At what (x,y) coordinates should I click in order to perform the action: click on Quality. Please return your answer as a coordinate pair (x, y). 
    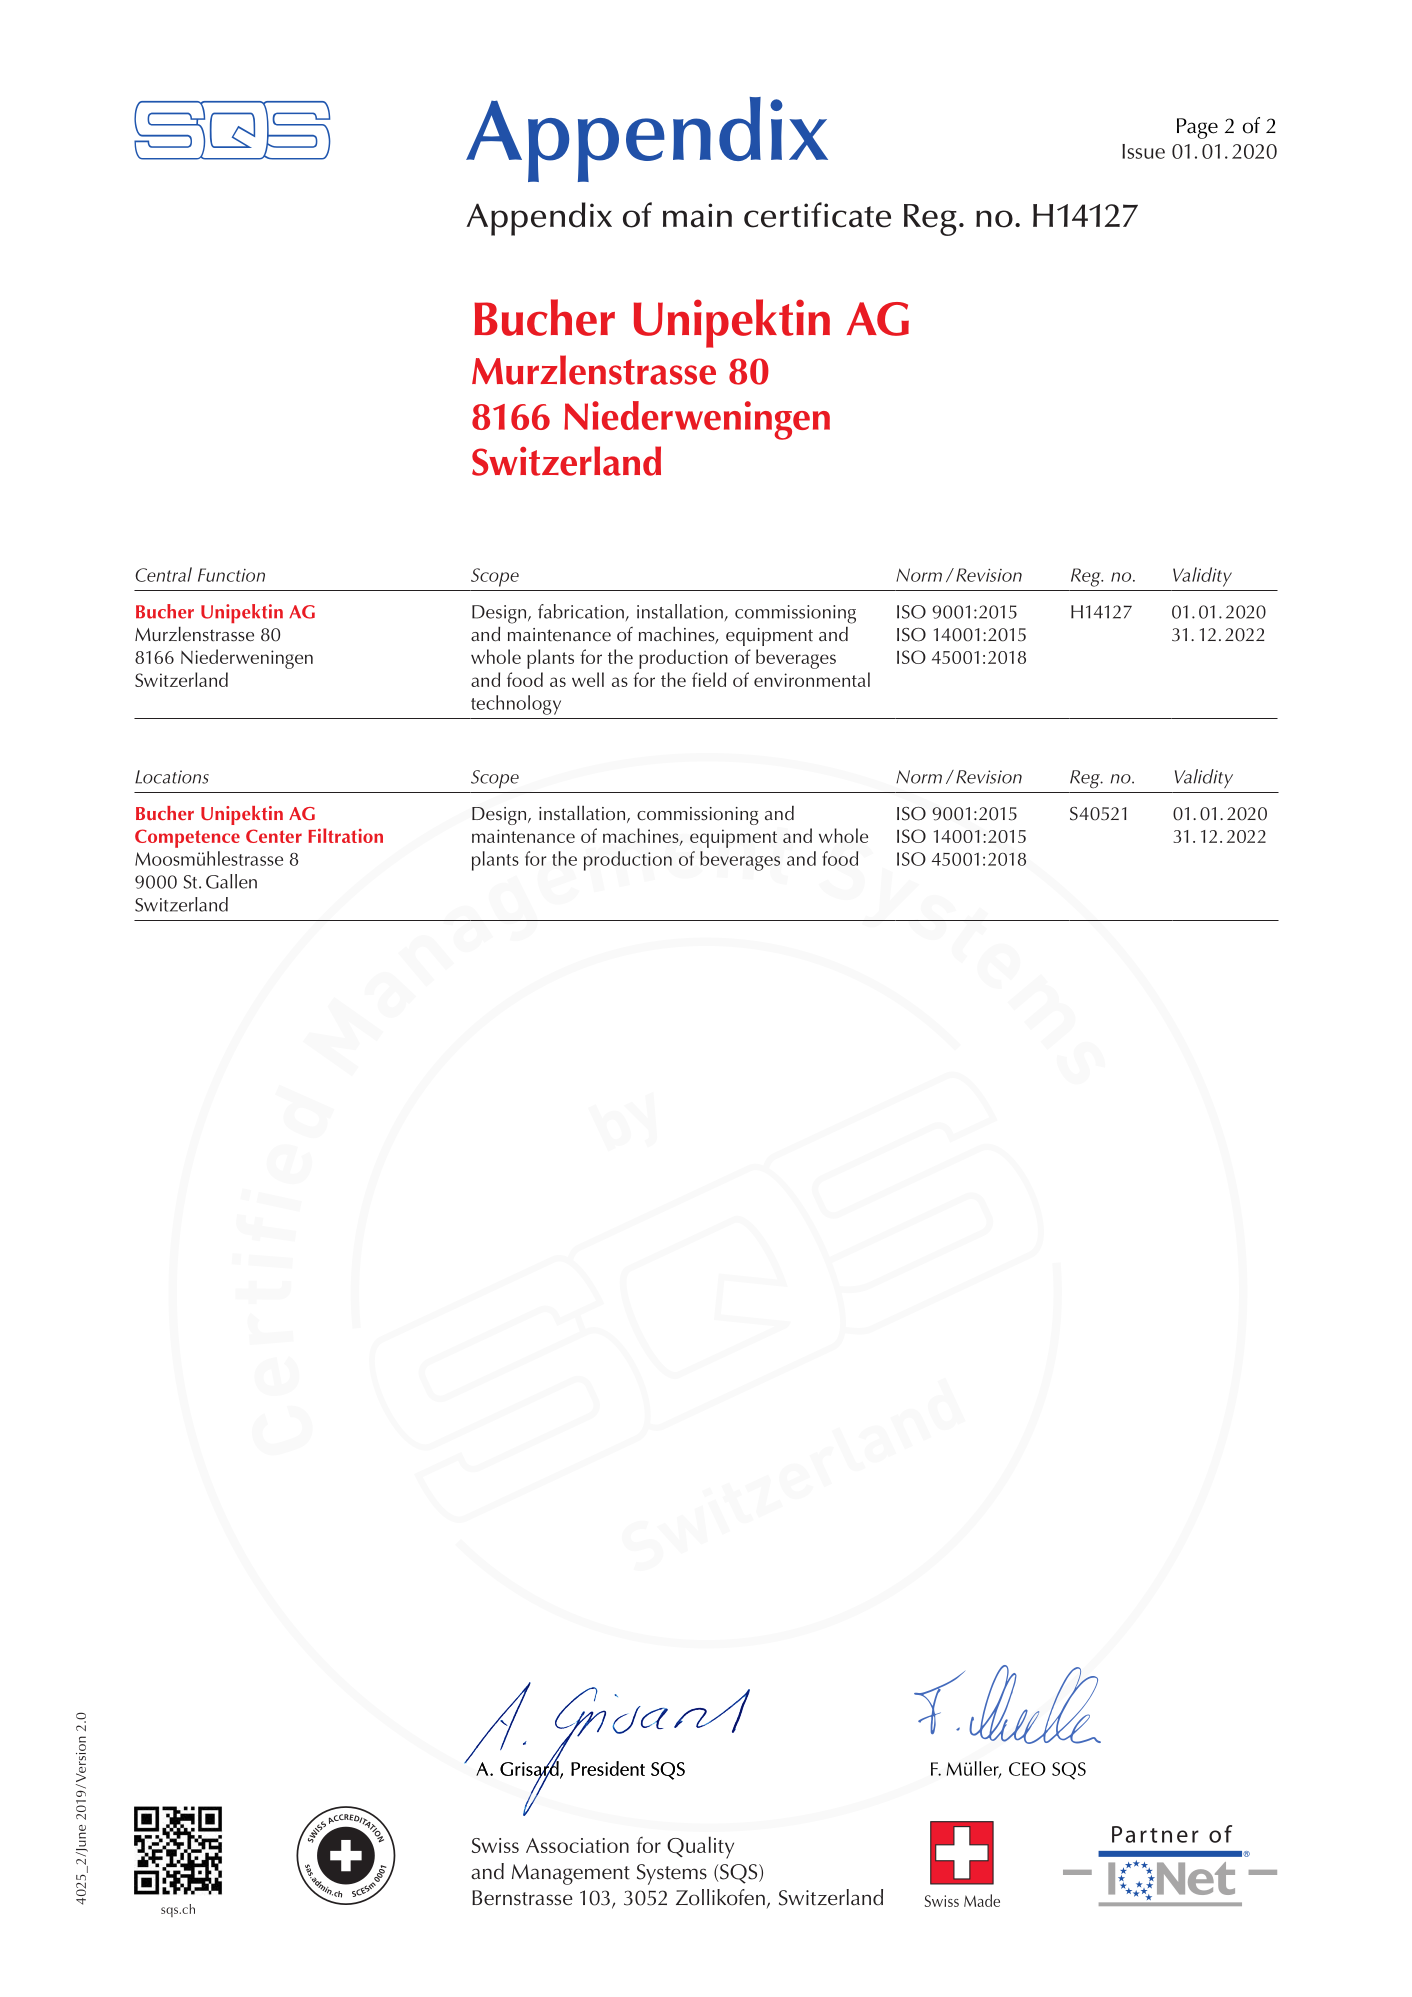
    Looking at the image, I should click on (700, 1847).
